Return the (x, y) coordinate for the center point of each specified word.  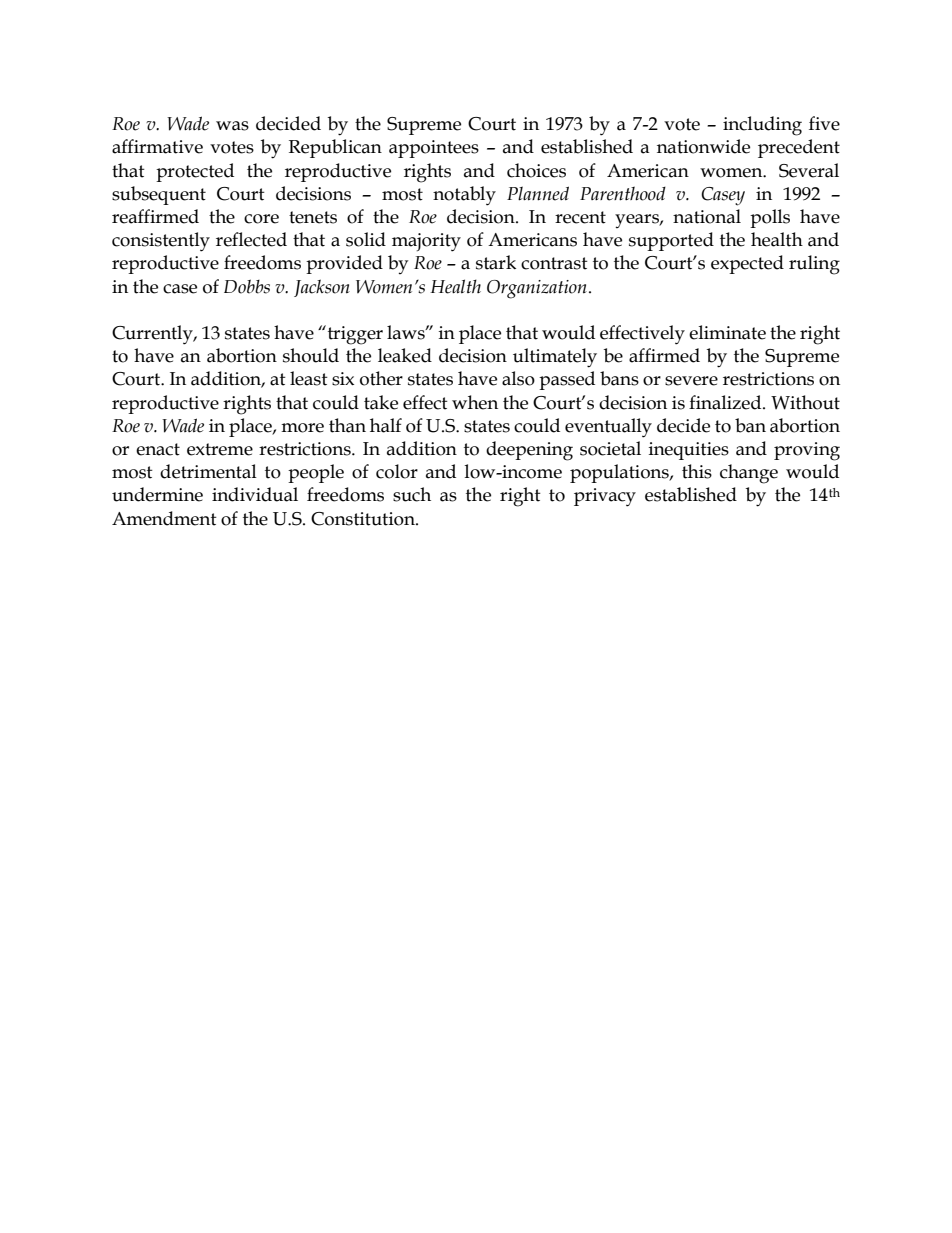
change (749, 474)
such (412, 494)
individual (255, 494)
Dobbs (247, 286)
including (762, 126)
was (232, 126)
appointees (434, 149)
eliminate (727, 332)
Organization (537, 289)
